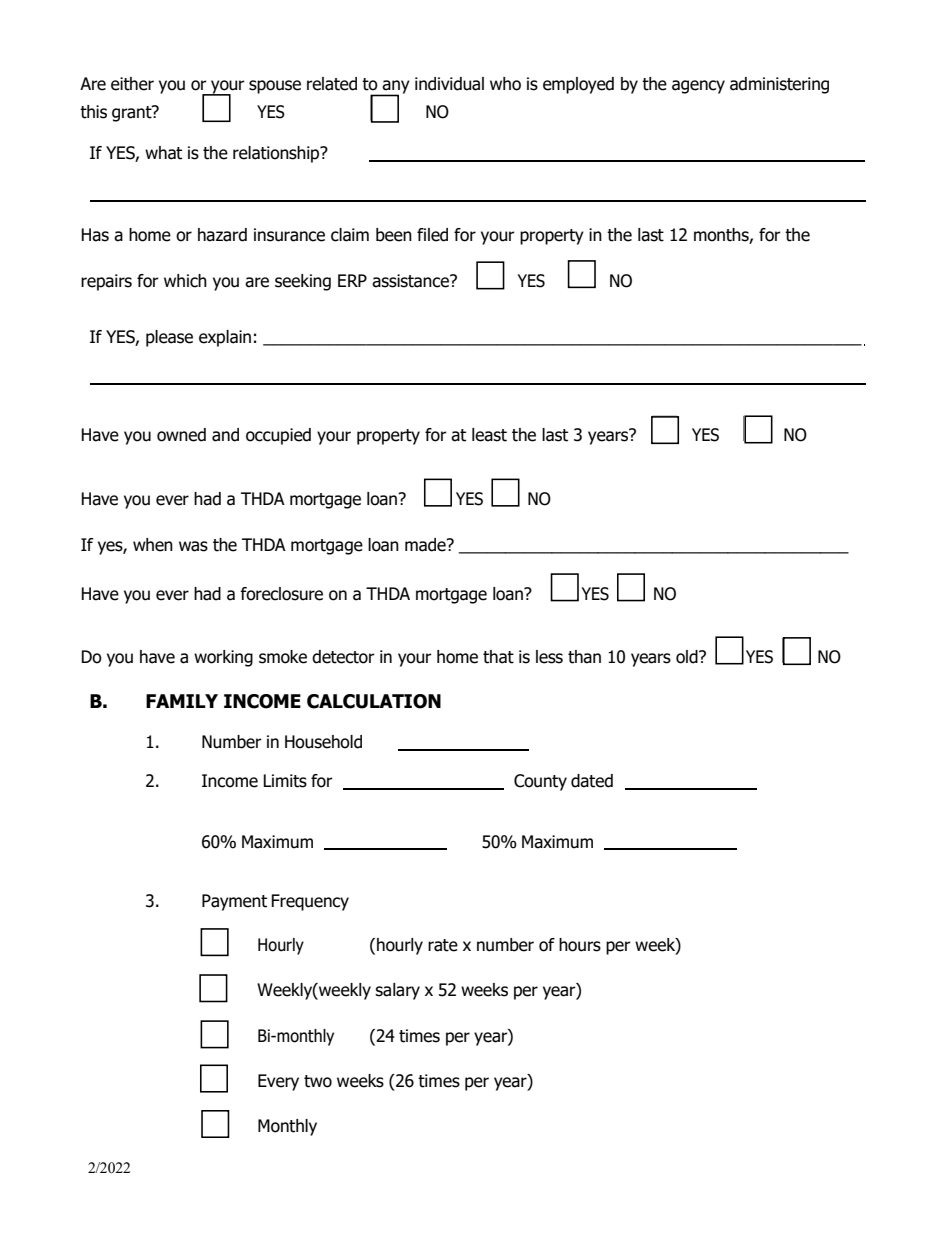 The height and width of the screenshot is (1233, 952). I want to click on agency, so click(698, 87).
